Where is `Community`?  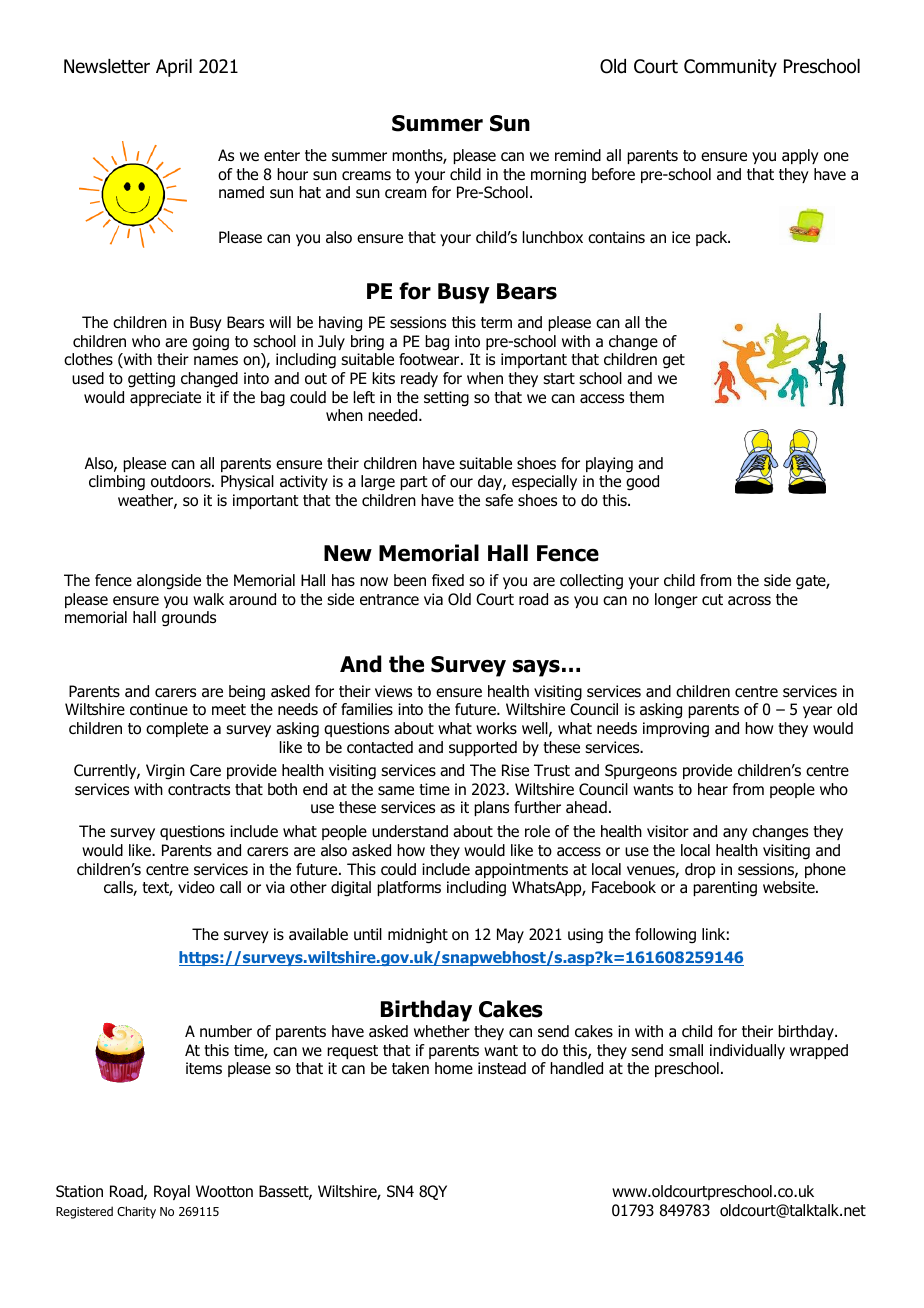 Community is located at coordinates (730, 68).
